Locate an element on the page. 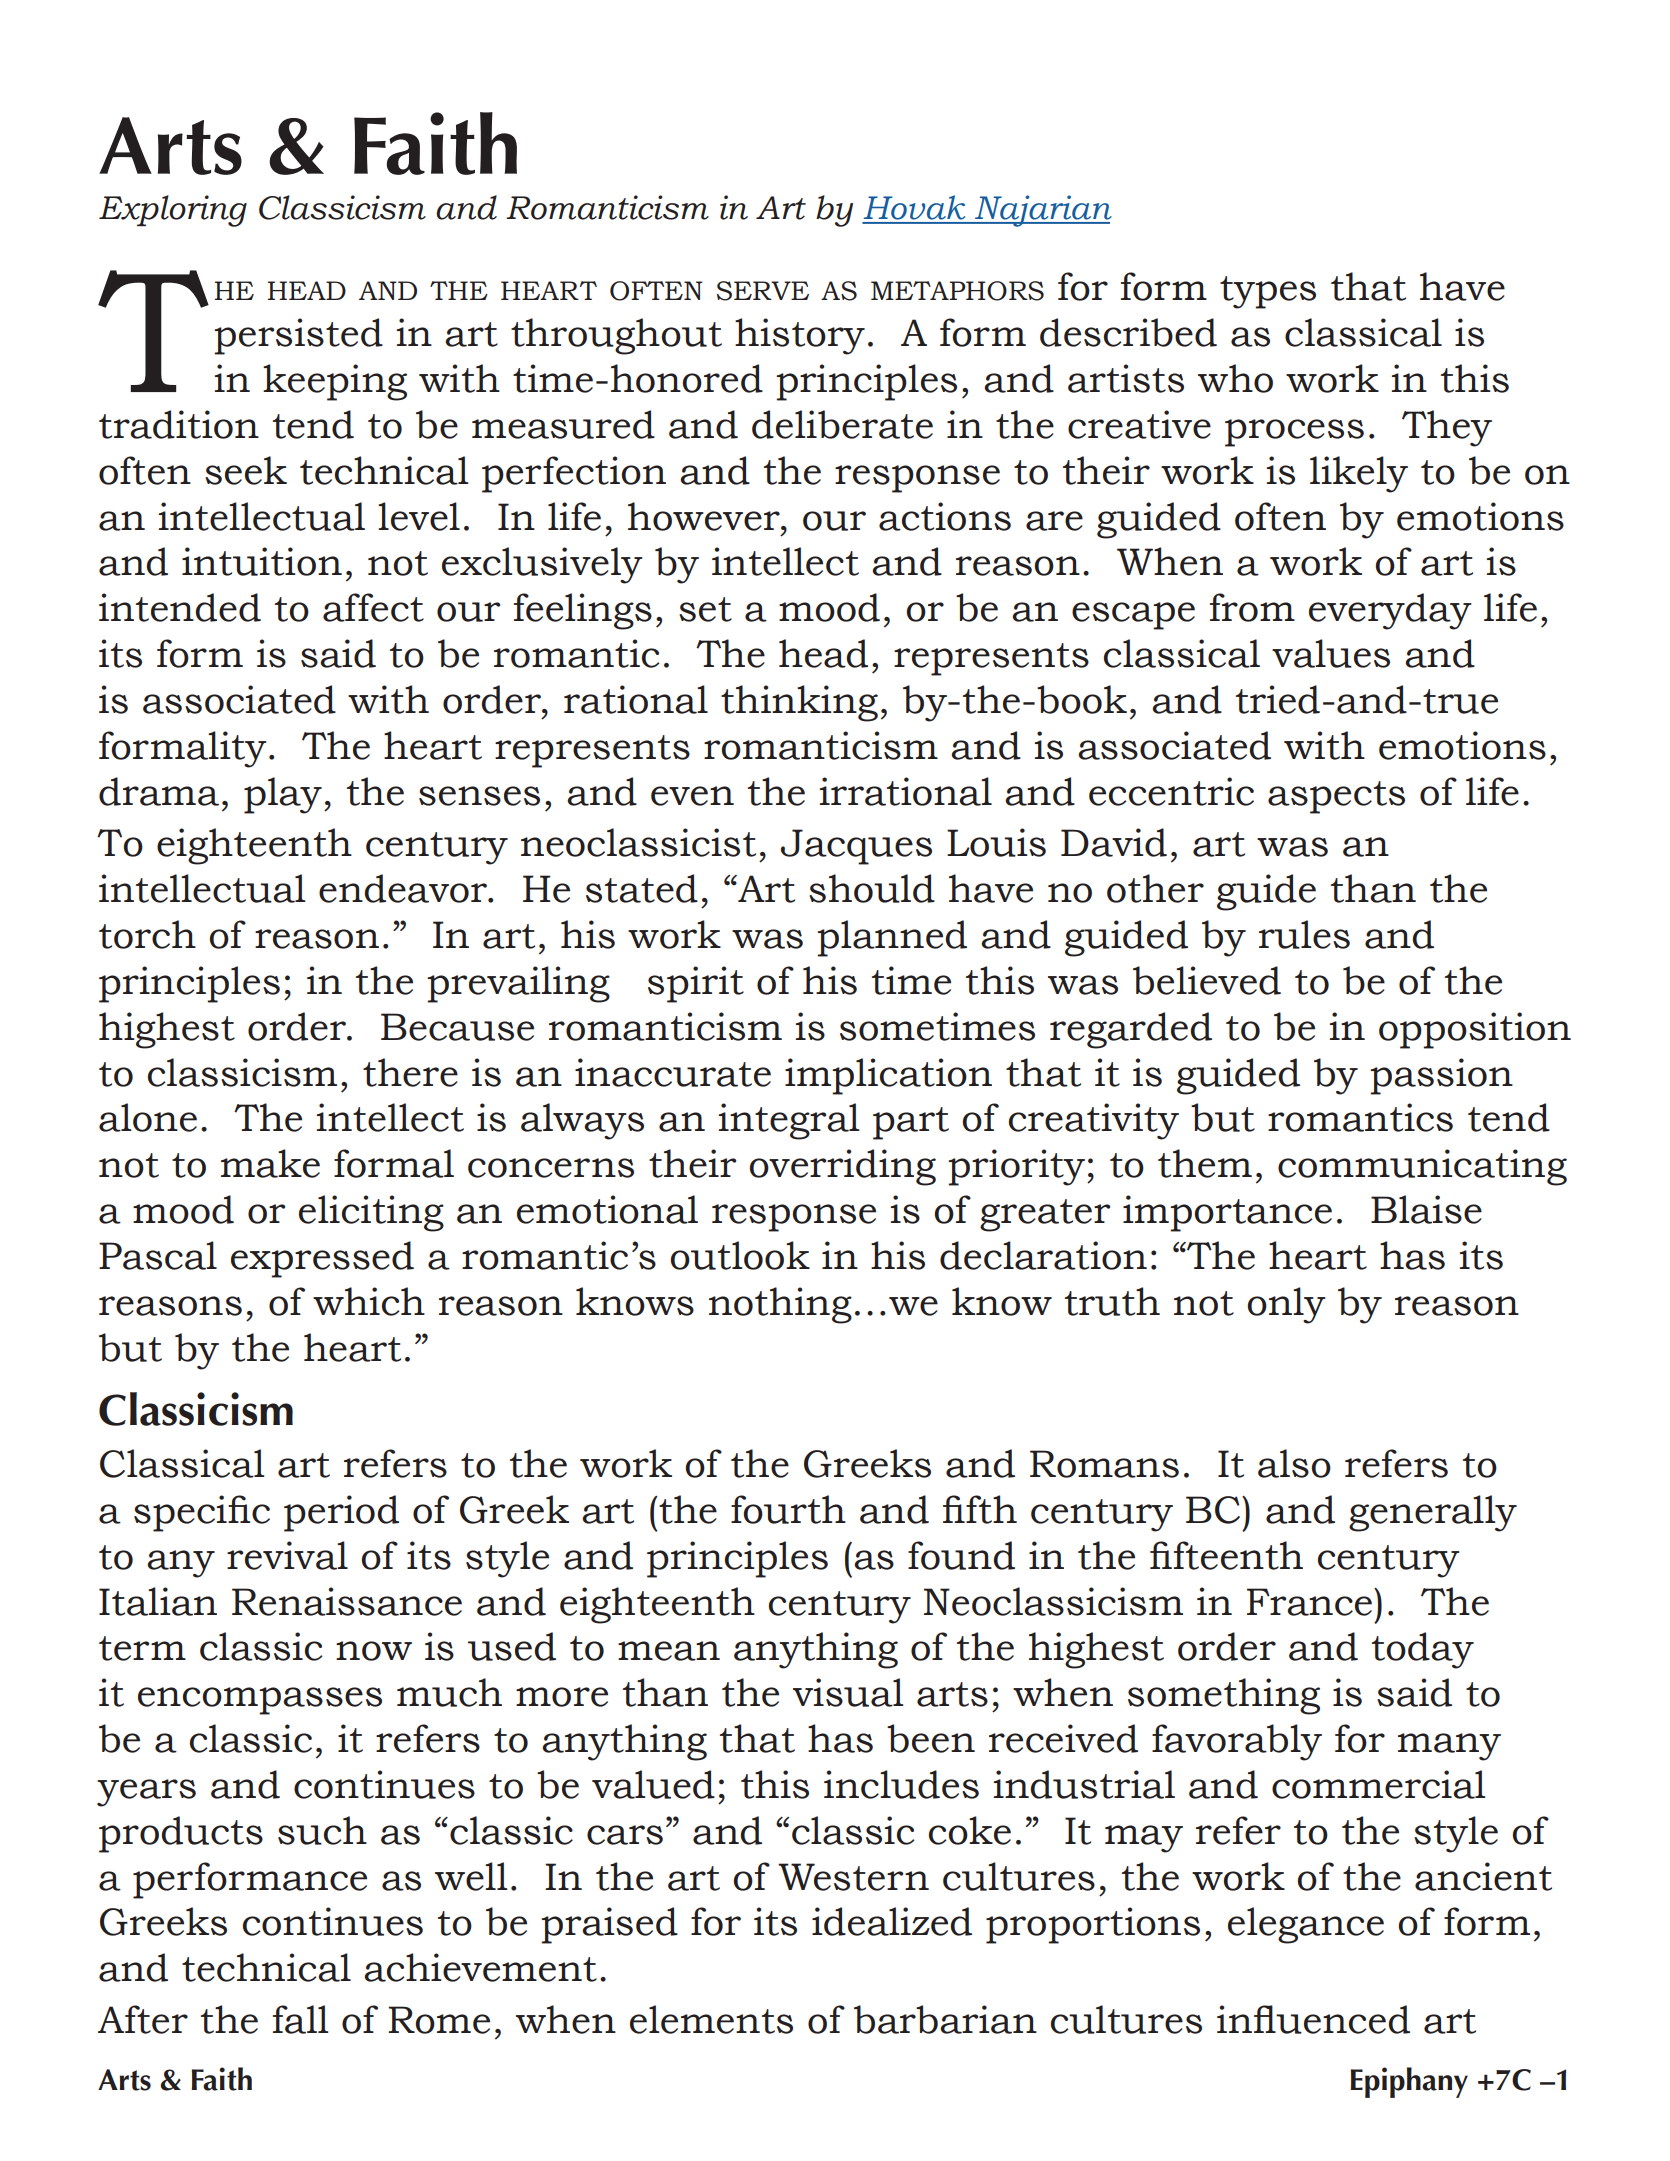 This image has width=1670, height=2161. types is located at coordinates (1268, 292).
